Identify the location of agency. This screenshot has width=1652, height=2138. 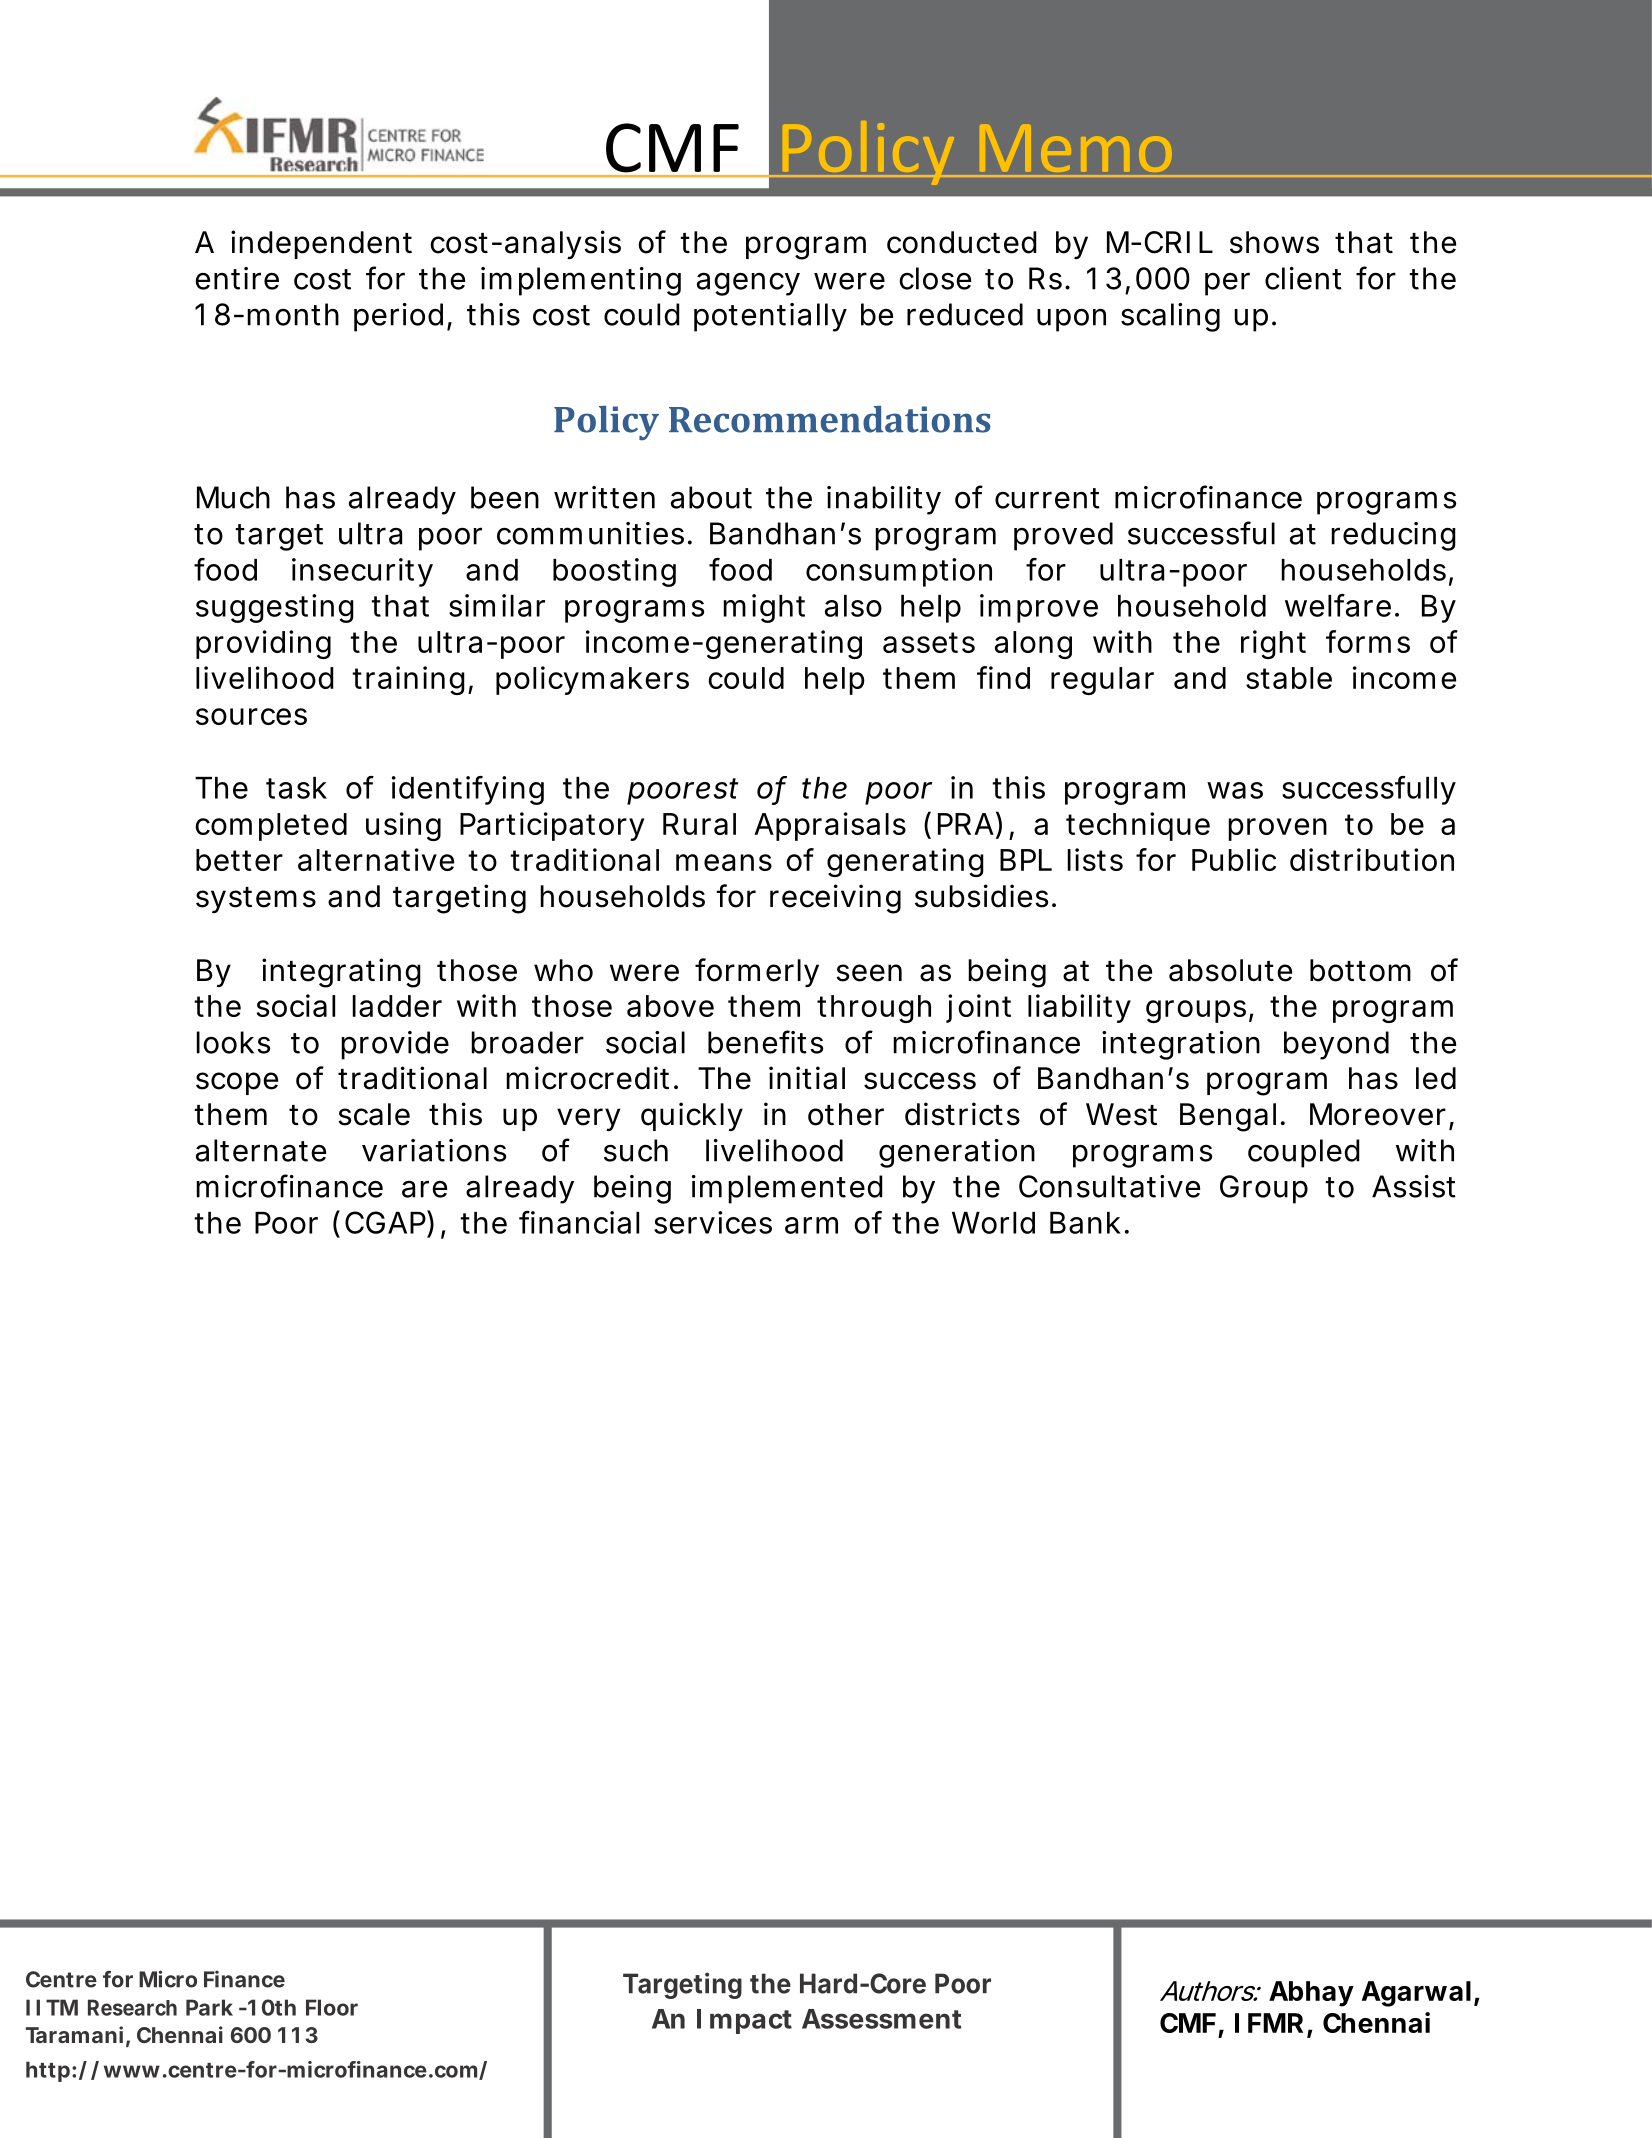
(748, 284).
